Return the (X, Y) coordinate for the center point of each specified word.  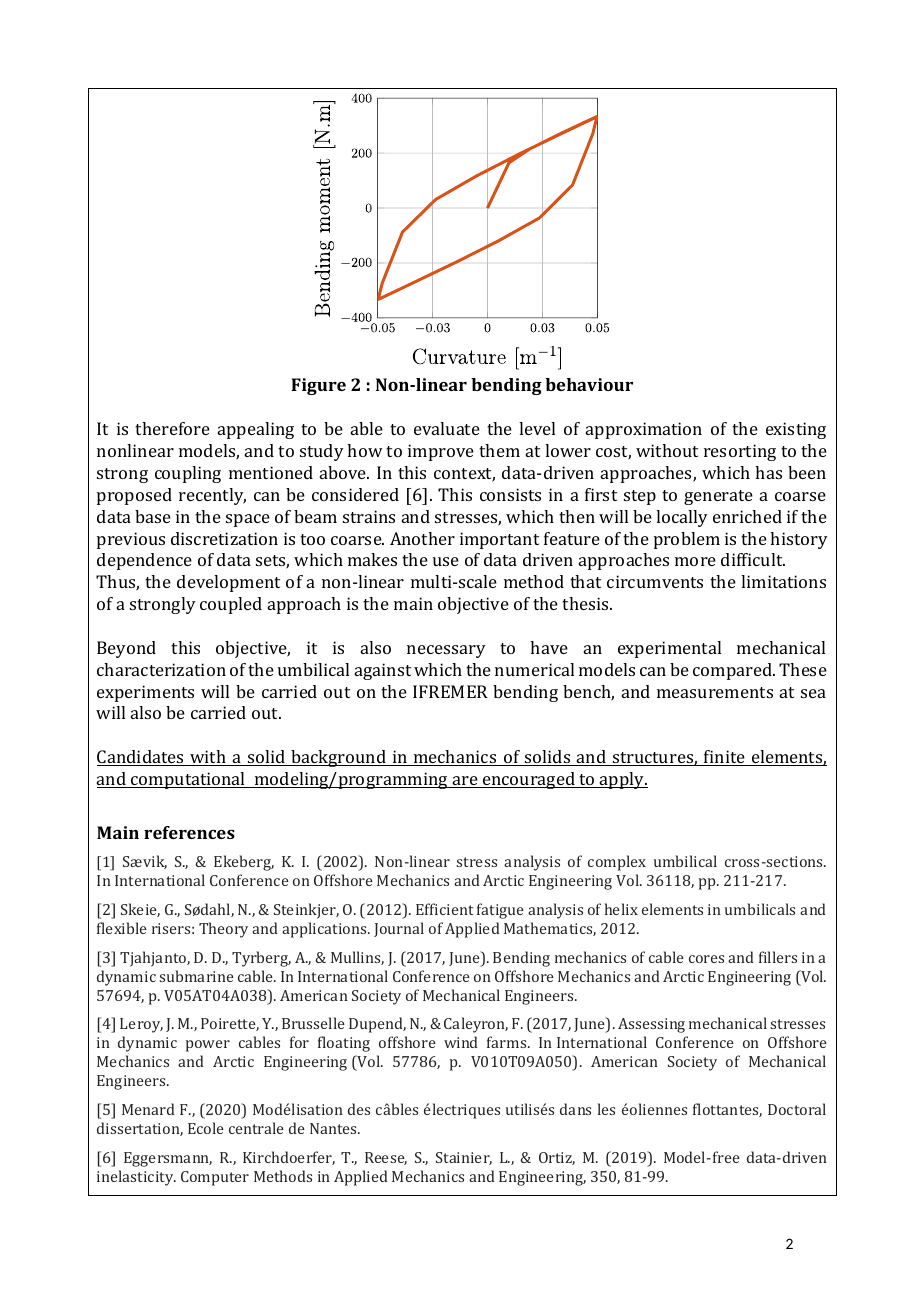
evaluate (447, 428)
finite (724, 758)
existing (796, 430)
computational (188, 780)
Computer (215, 1178)
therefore (172, 428)
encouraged (529, 780)
